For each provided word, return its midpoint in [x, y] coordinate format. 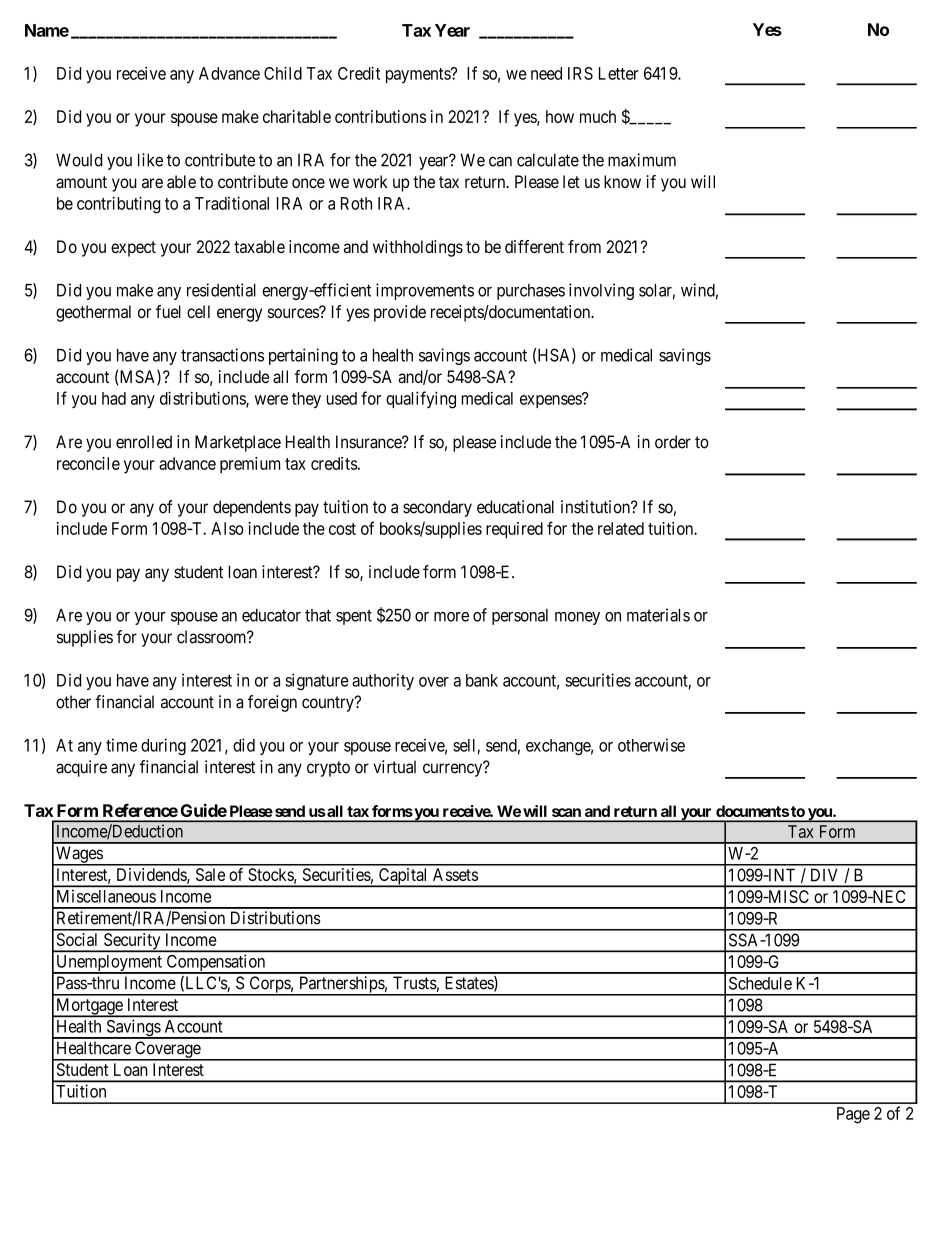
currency [454, 770]
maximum [642, 160]
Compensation [216, 964]
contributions [380, 116]
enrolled [144, 442]
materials [658, 615]
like [150, 160]
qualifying [421, 400]
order [673, 442]
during [163, 746]
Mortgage [89, 1007]
